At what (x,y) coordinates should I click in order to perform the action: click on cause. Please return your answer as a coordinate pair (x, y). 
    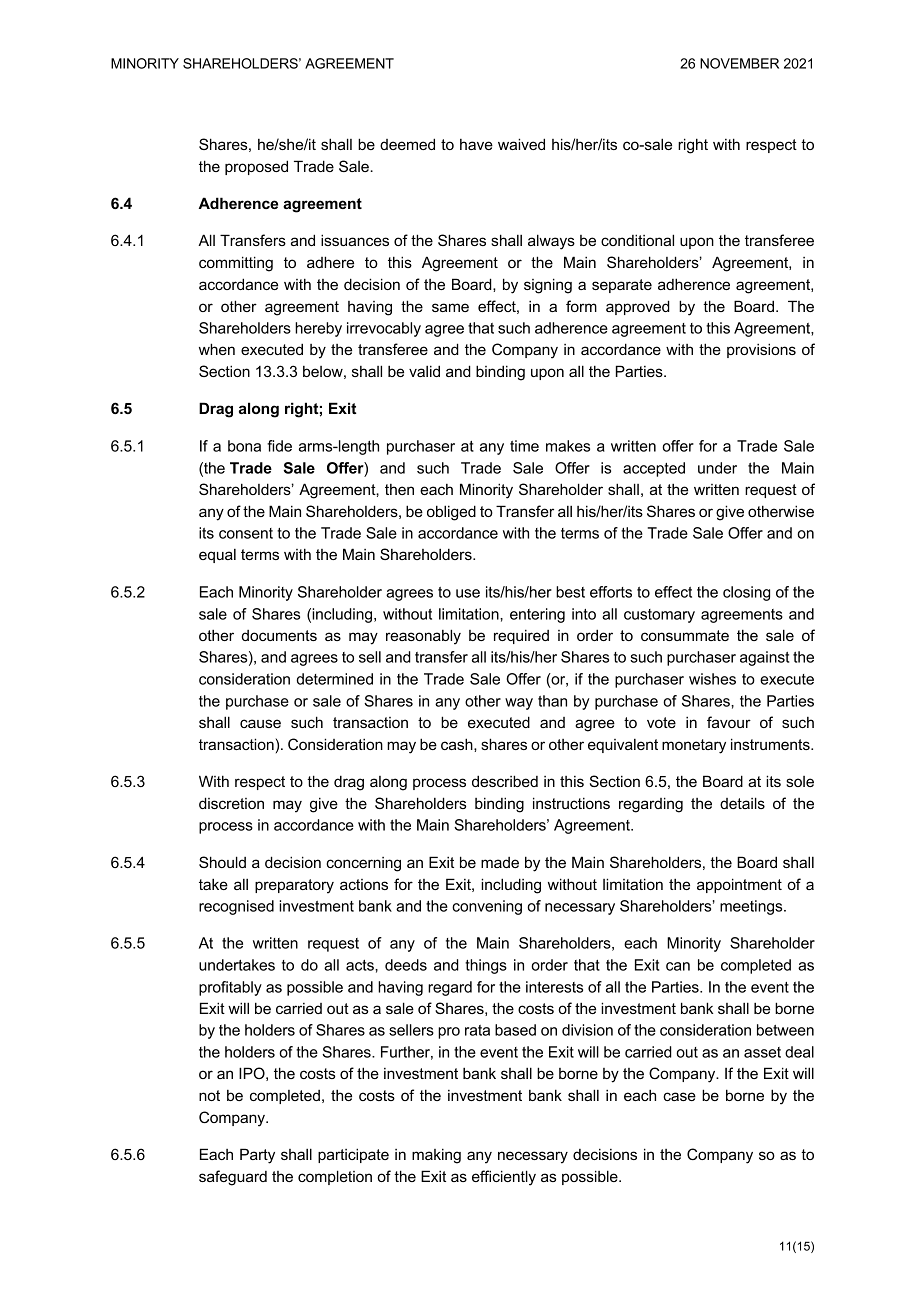
    Looking at the image, I should click on (260, 723).
